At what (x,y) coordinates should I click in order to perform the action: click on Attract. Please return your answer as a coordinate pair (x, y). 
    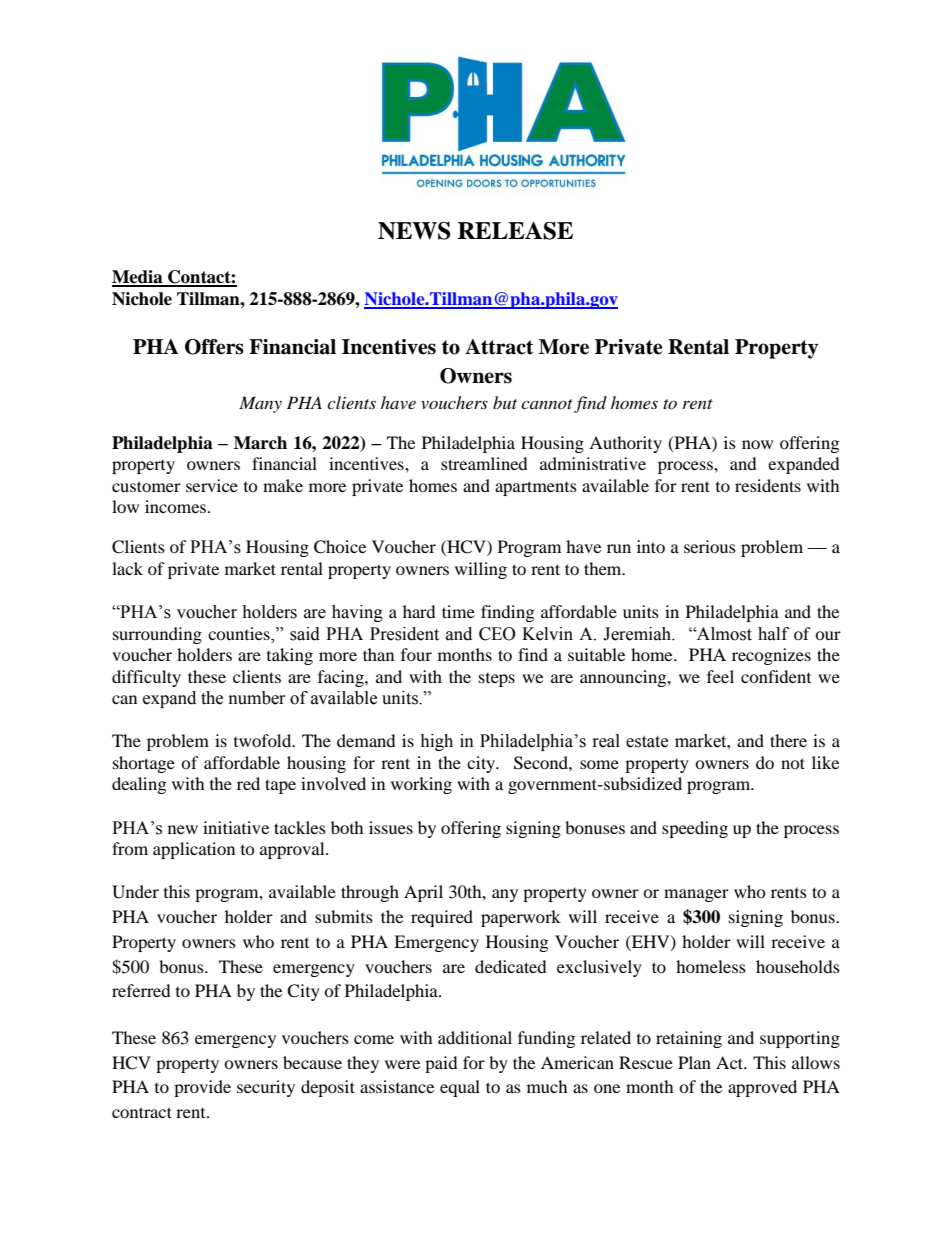
    Looking at the image, I should click on (499, 347).
